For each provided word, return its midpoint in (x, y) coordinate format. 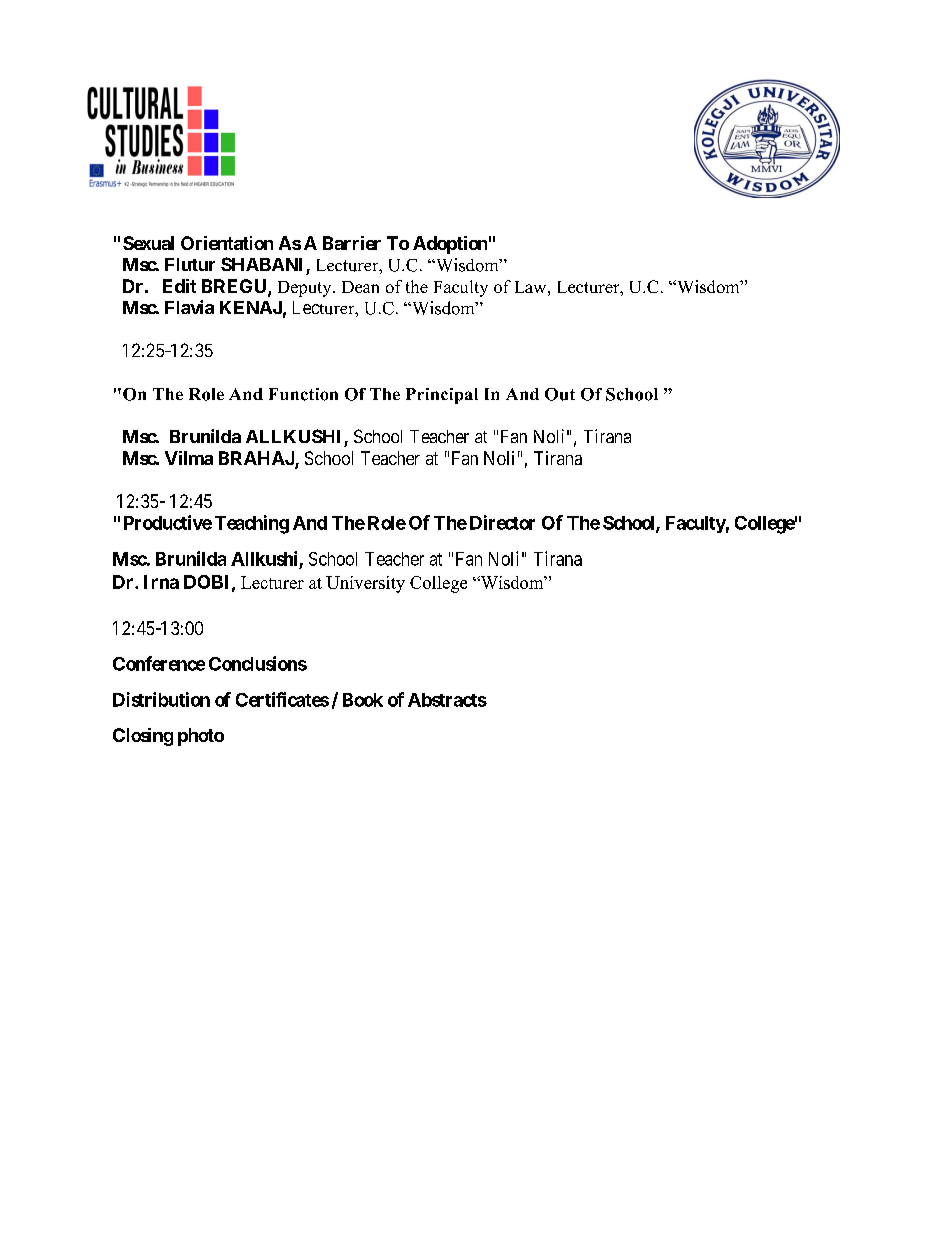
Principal (442, 396)
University (365, 584)
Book (363, 700)
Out (560, 394)
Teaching (252, 524)
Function (303, 394)
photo (201, 737)
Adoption (450, 245)
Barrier (352, 243)
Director (502, 522)
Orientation (227, 243)
